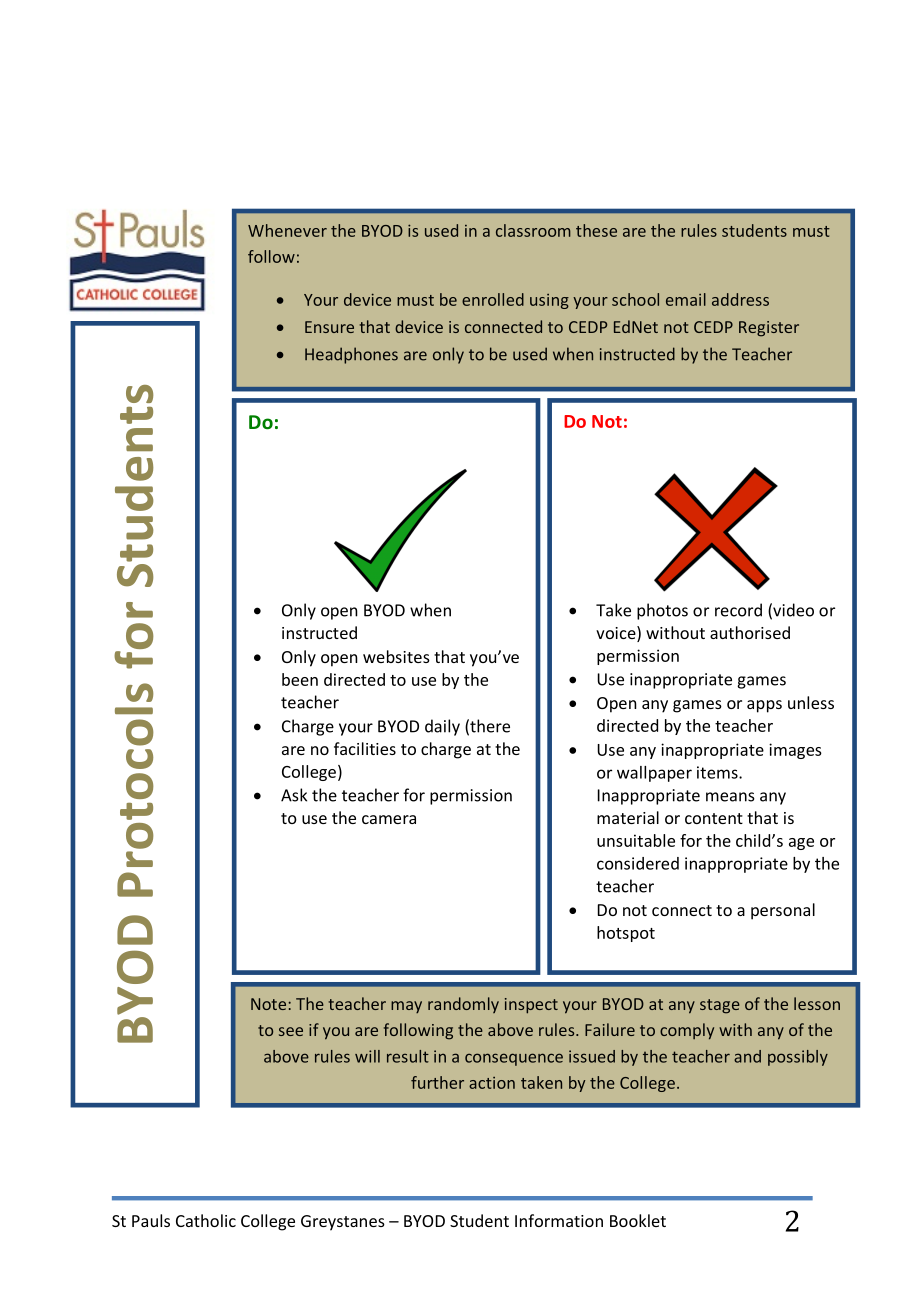 The width and height of the document is (924, 1308). What do you see at coordinates (206, 1220) in the document?
I see `Catholic` at bounding box center [206, 1220].
